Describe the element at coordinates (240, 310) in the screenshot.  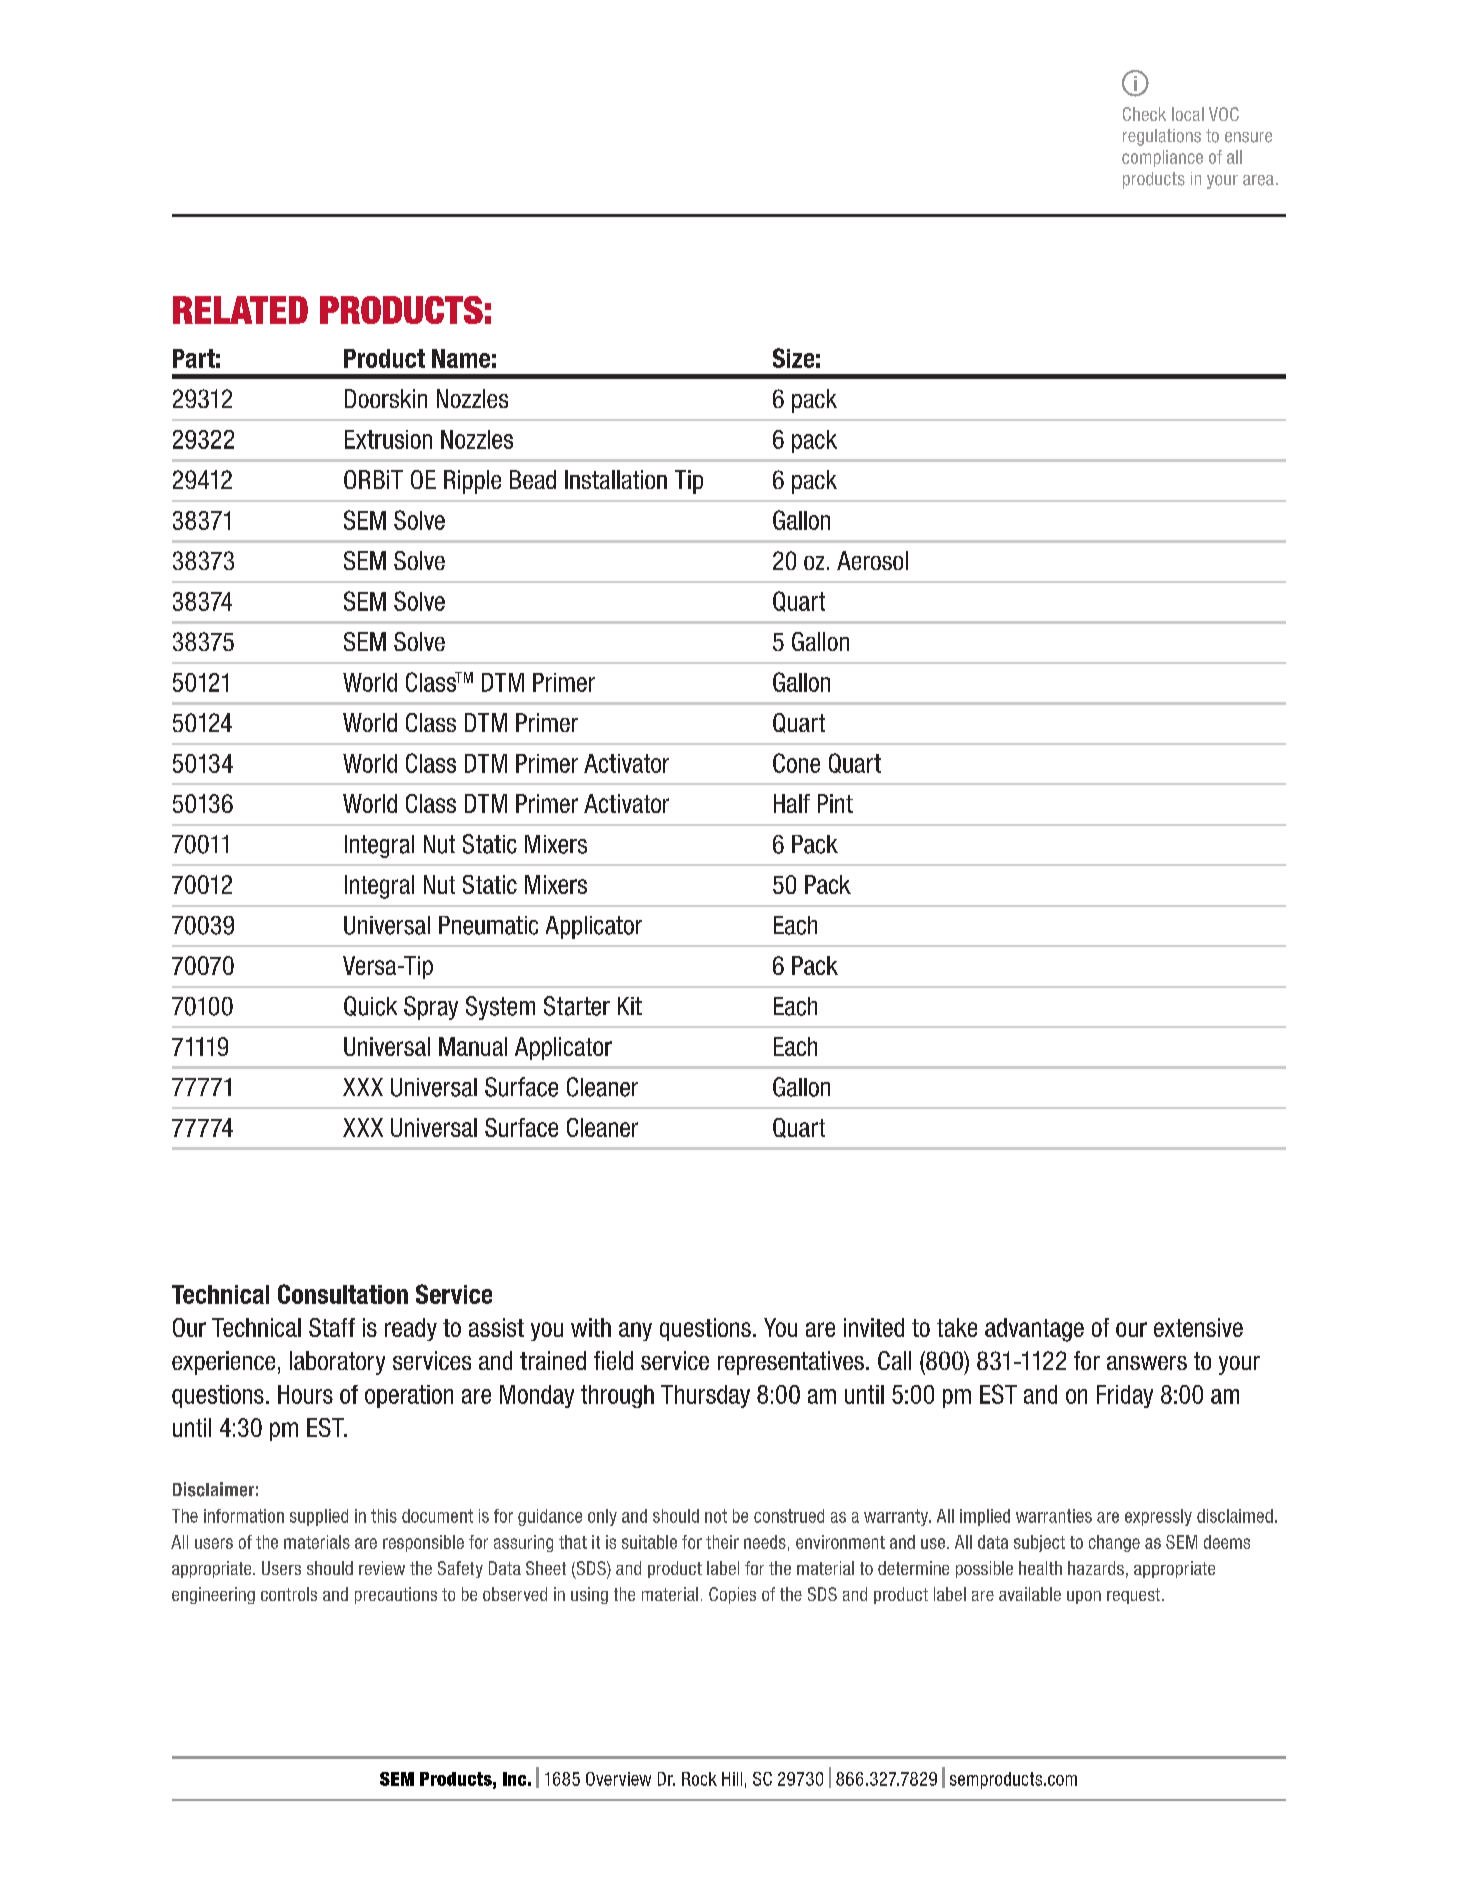
I see `RELATED` at that location.
